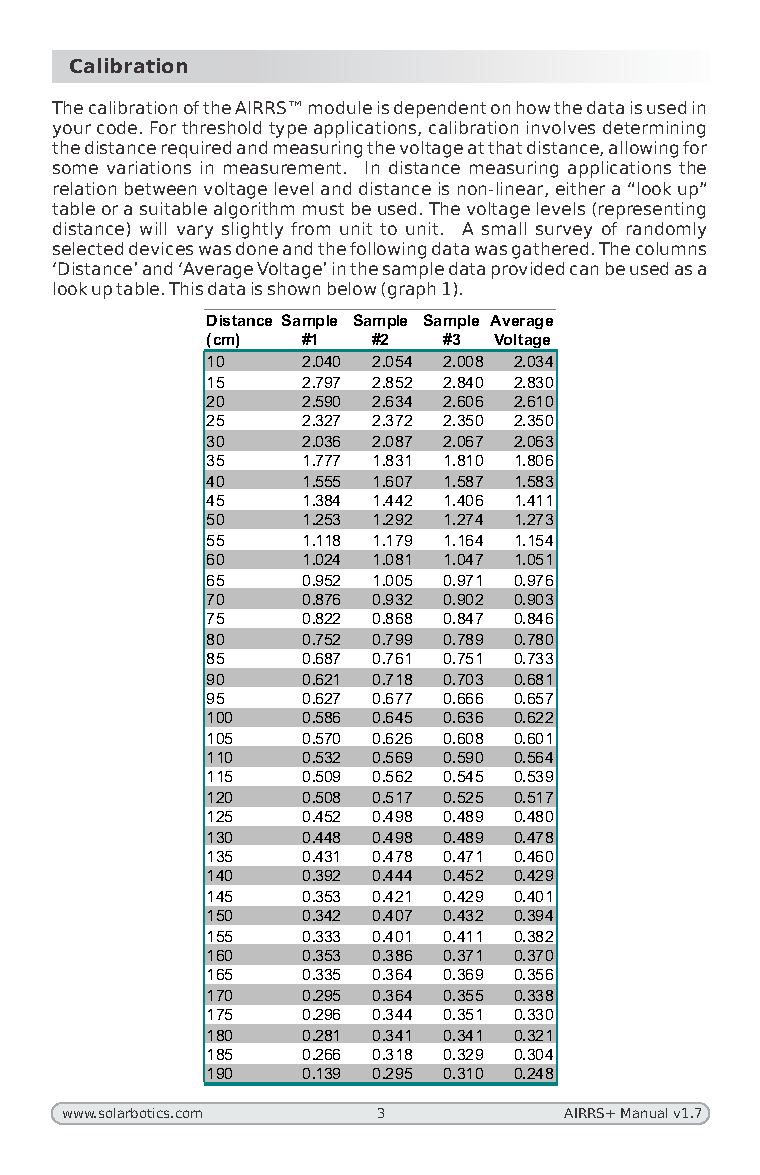  What do you see at coordinates (388, 250) in the screenshot?
I see `following` at bounding box center [388, 250].
